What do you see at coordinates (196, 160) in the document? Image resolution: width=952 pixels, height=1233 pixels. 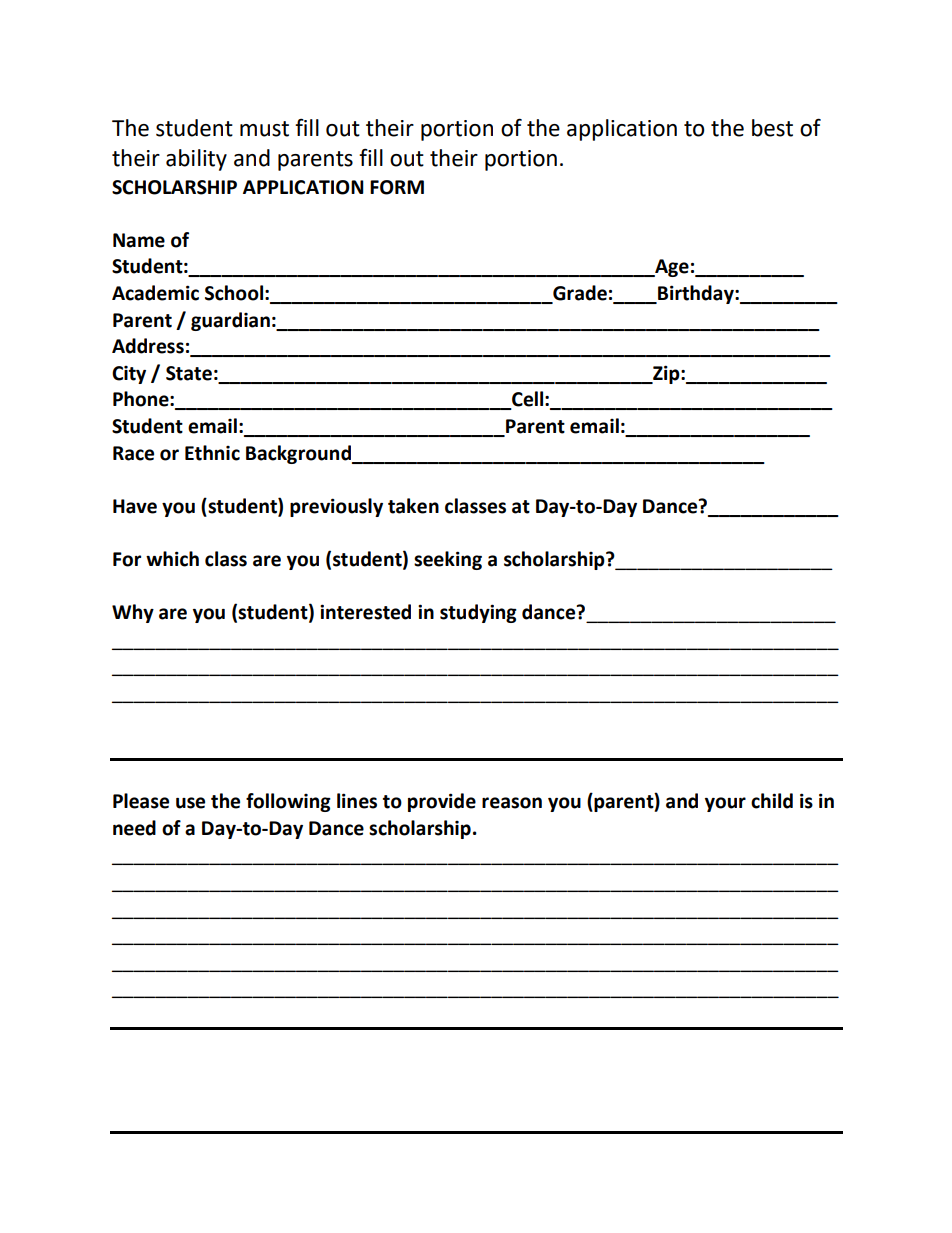 I see `ability` at bounding box center [196, 160].
